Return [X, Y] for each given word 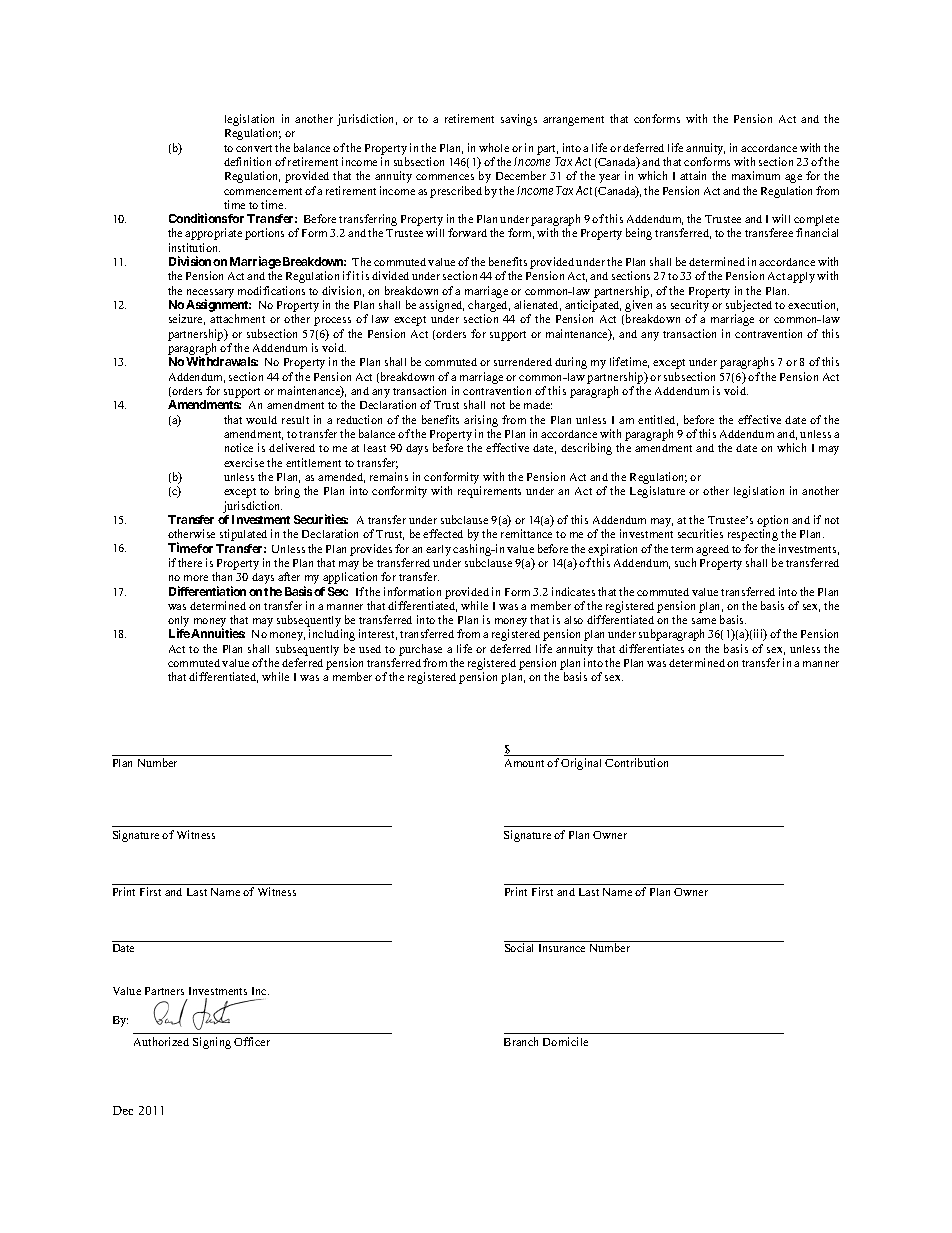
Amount [524, 763]
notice [239, 447]
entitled [658, 420]
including [332, 635]
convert [254, 148]
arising [481, 421]
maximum [756, 175]
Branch [521, 1041]
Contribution [636, 762]
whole [494, 147]
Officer [252, 1041]
